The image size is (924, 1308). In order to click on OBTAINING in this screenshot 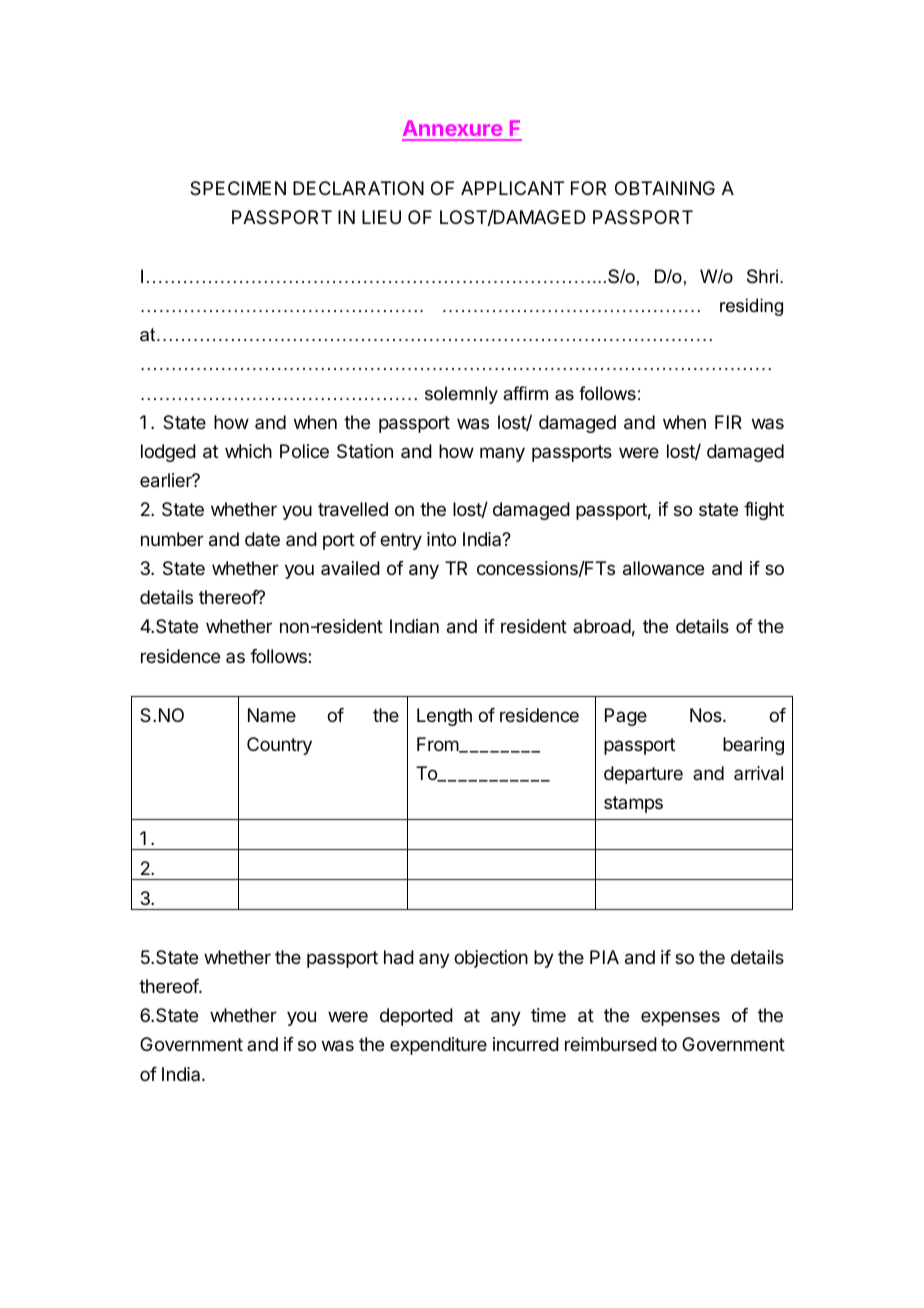, I will do `click(665, 188)`.
